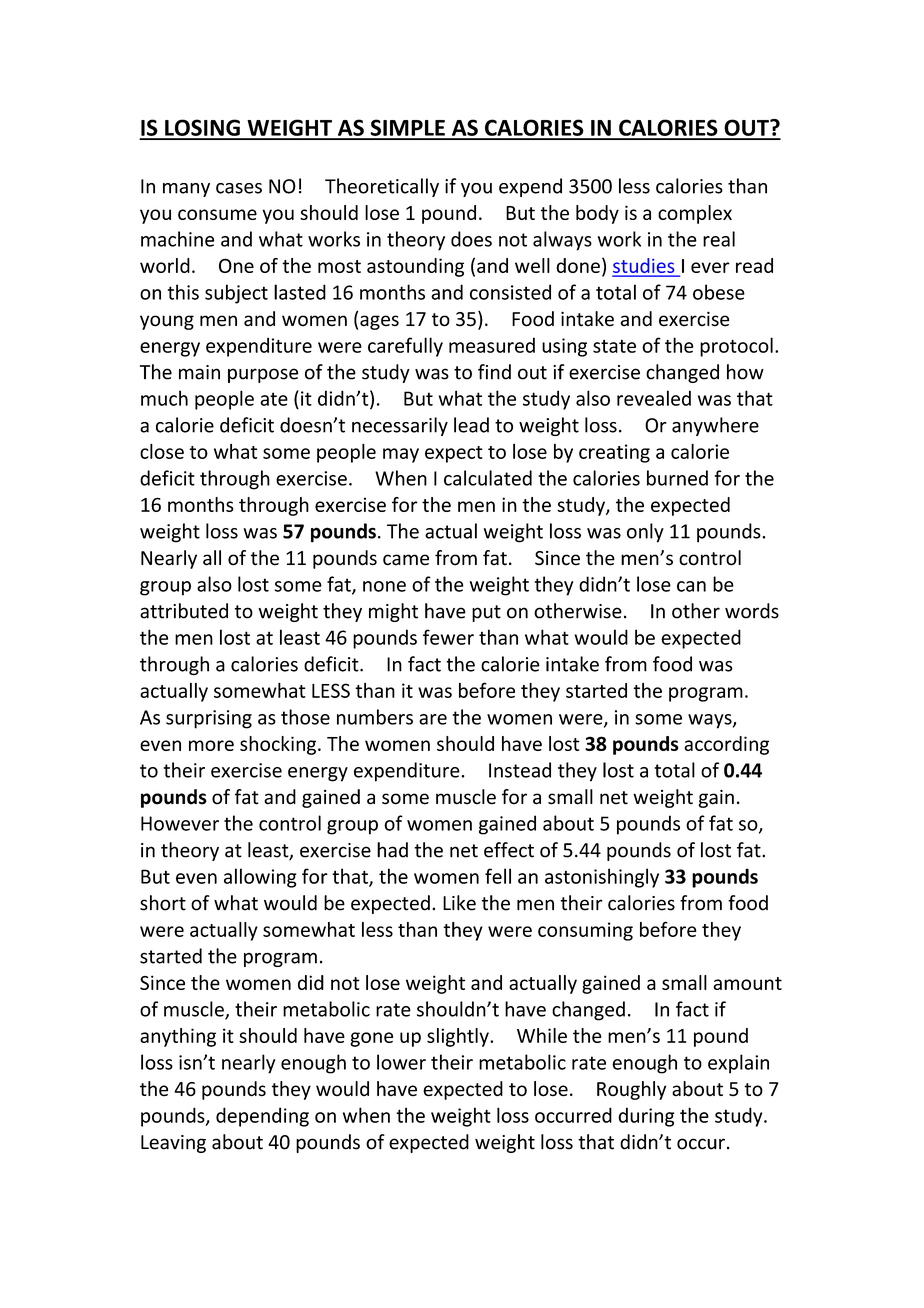  What do you see at coordinates (695, 214) in the screenshot?
I see `complex` at bounding box center [695, 214].
